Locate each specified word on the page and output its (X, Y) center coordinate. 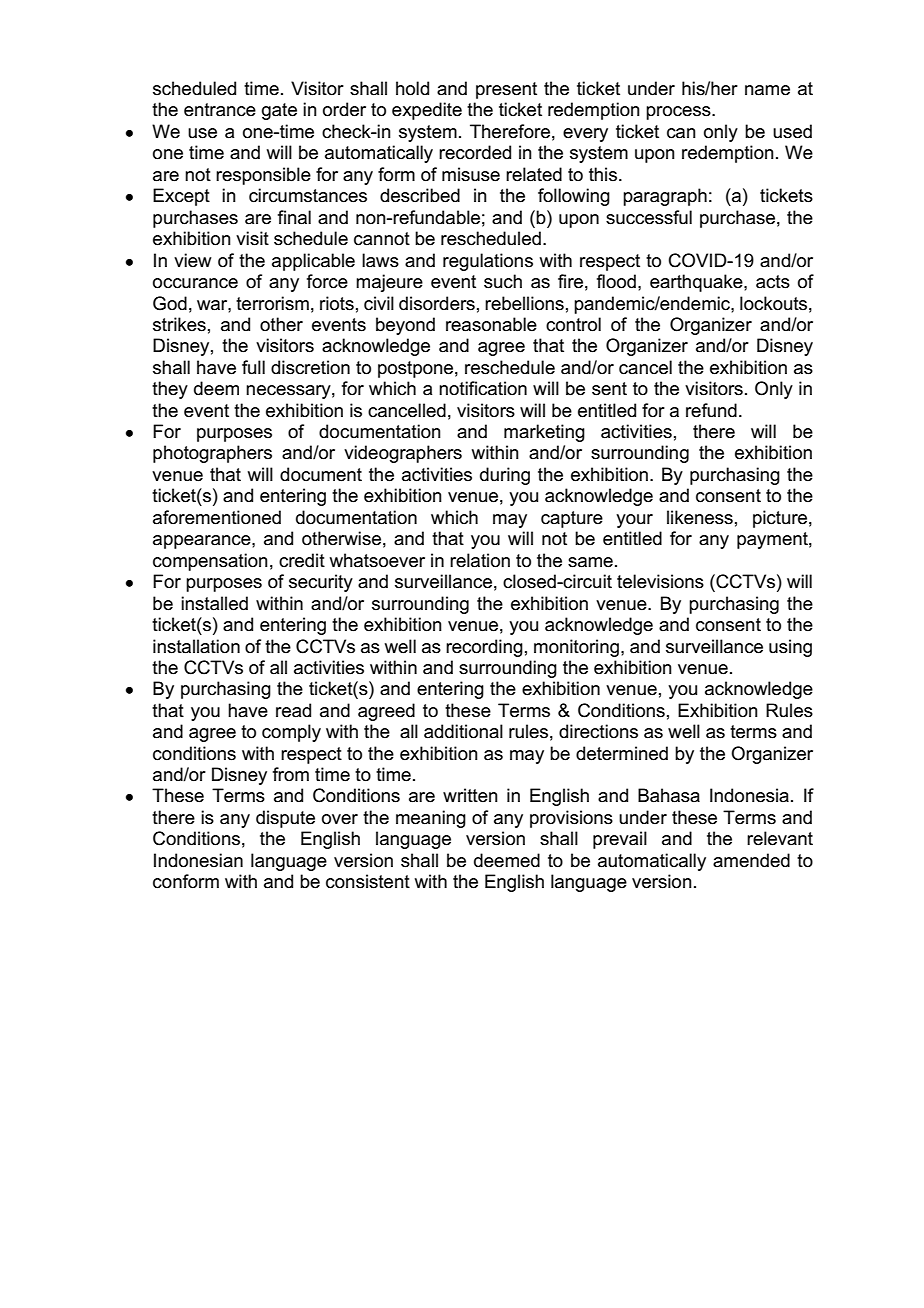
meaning (431, 819)
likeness (700, 517)
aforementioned (217, 517)
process (679, 113)
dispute (285, 819)
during (505, 476)
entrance (220, 110)
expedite (427, 111)
